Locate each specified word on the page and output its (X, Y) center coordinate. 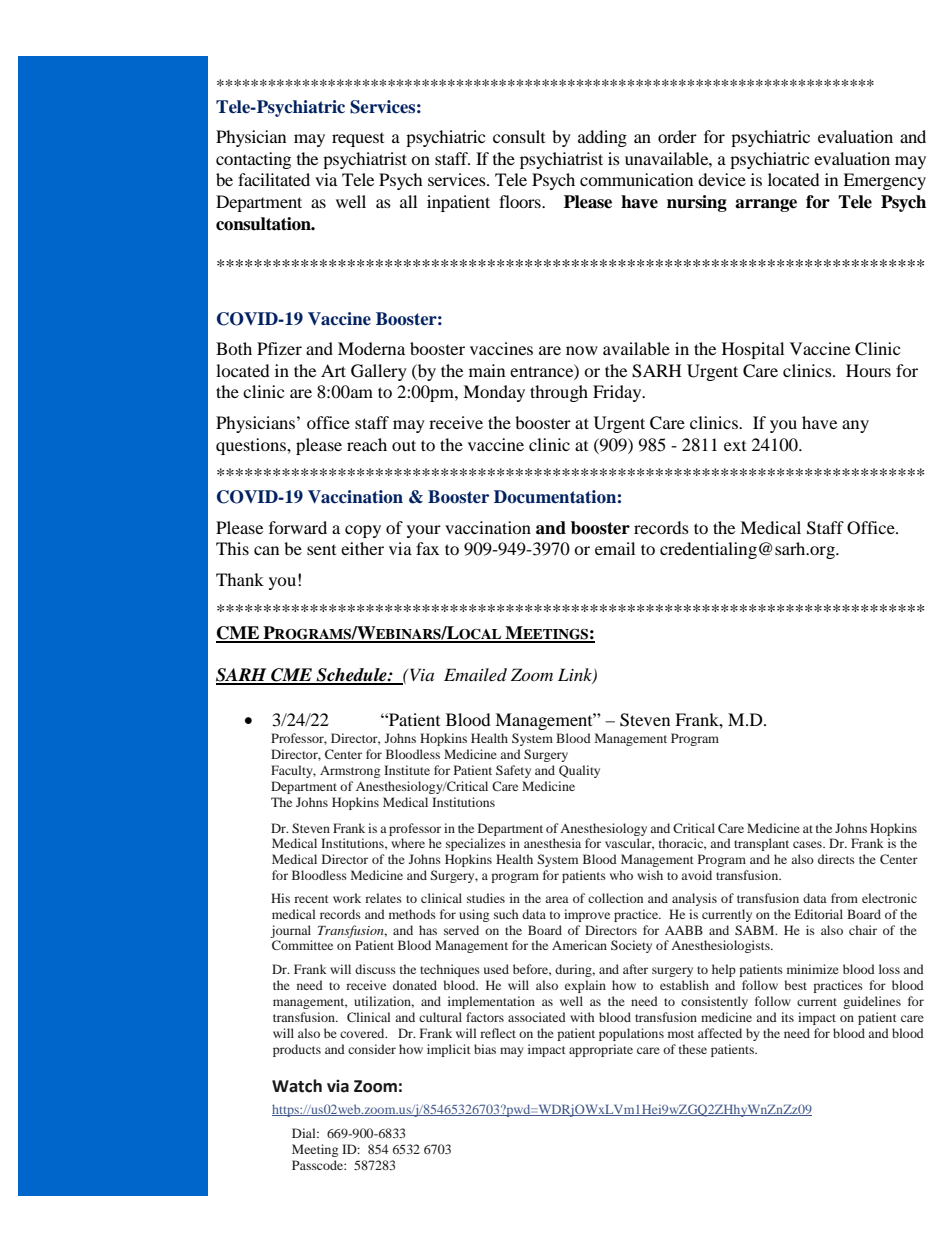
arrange (766, 205)
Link (576, 676)
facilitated (274, 179)
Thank (240, 579)
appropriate (601, 1050)
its (787, 1017)
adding (602, 138)
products (297, 1050)
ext (735, 446)
